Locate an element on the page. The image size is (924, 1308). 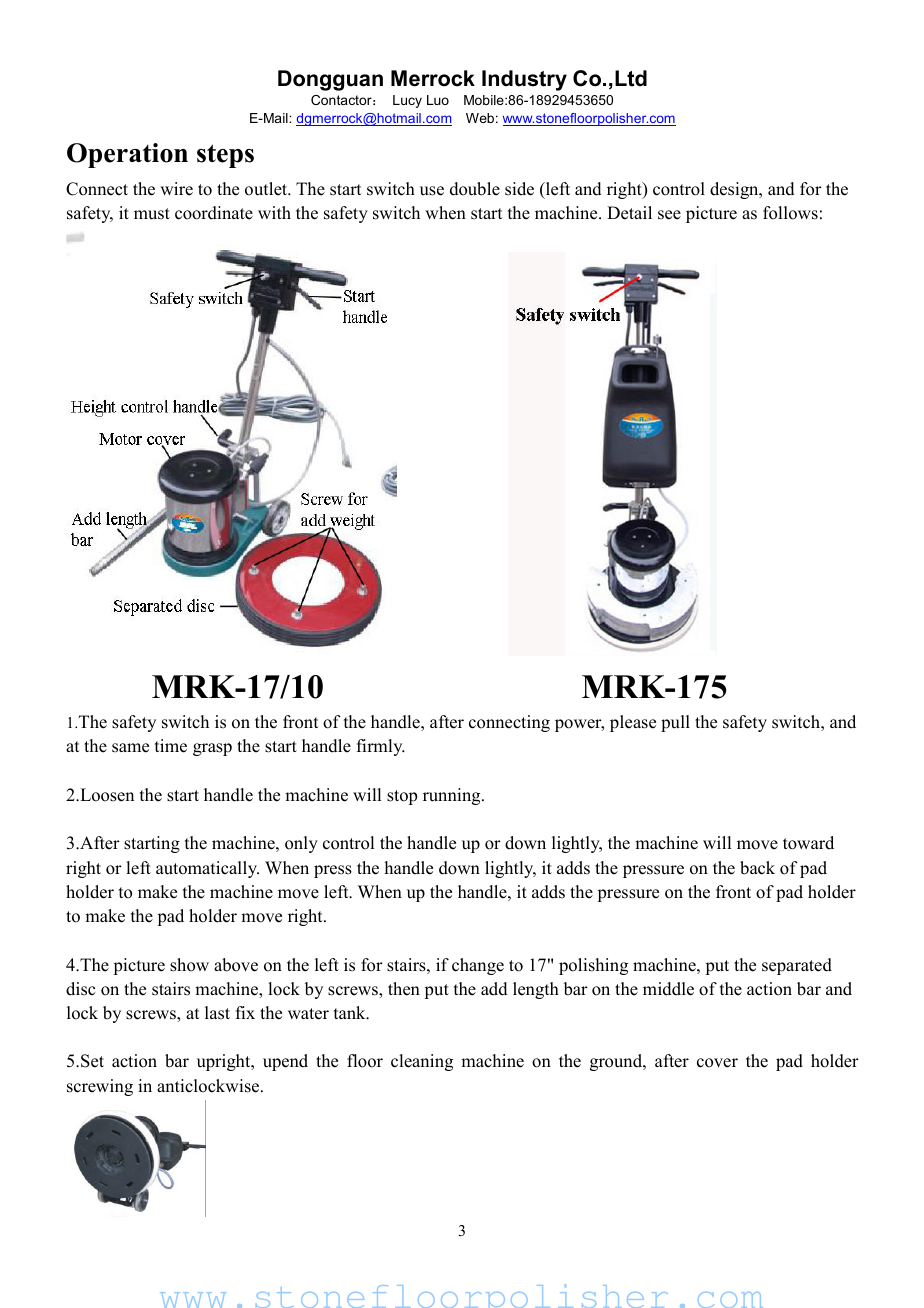
Luo is located at coordinates (438, 100).
